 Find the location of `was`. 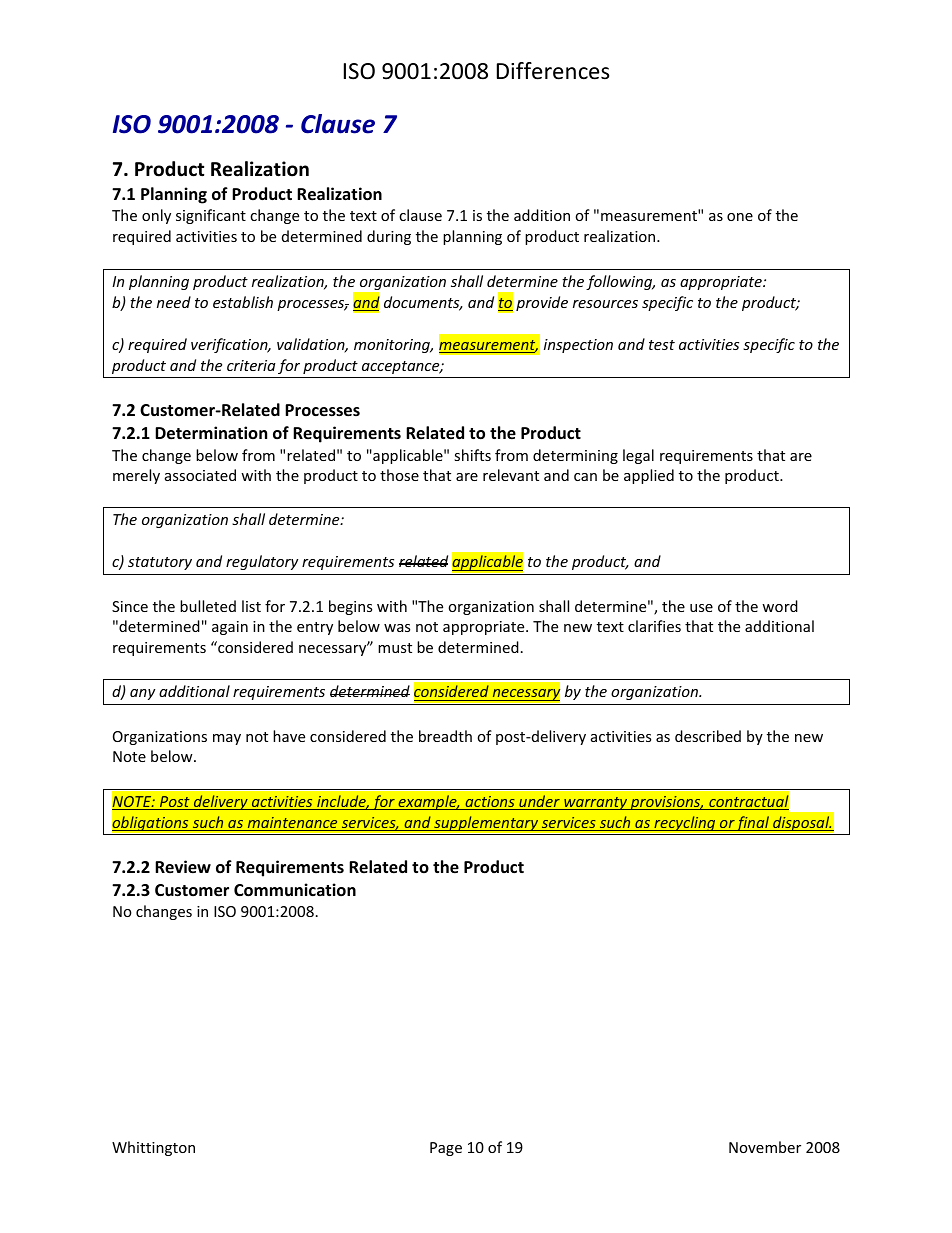

was is located at coordinates (397, 628).
